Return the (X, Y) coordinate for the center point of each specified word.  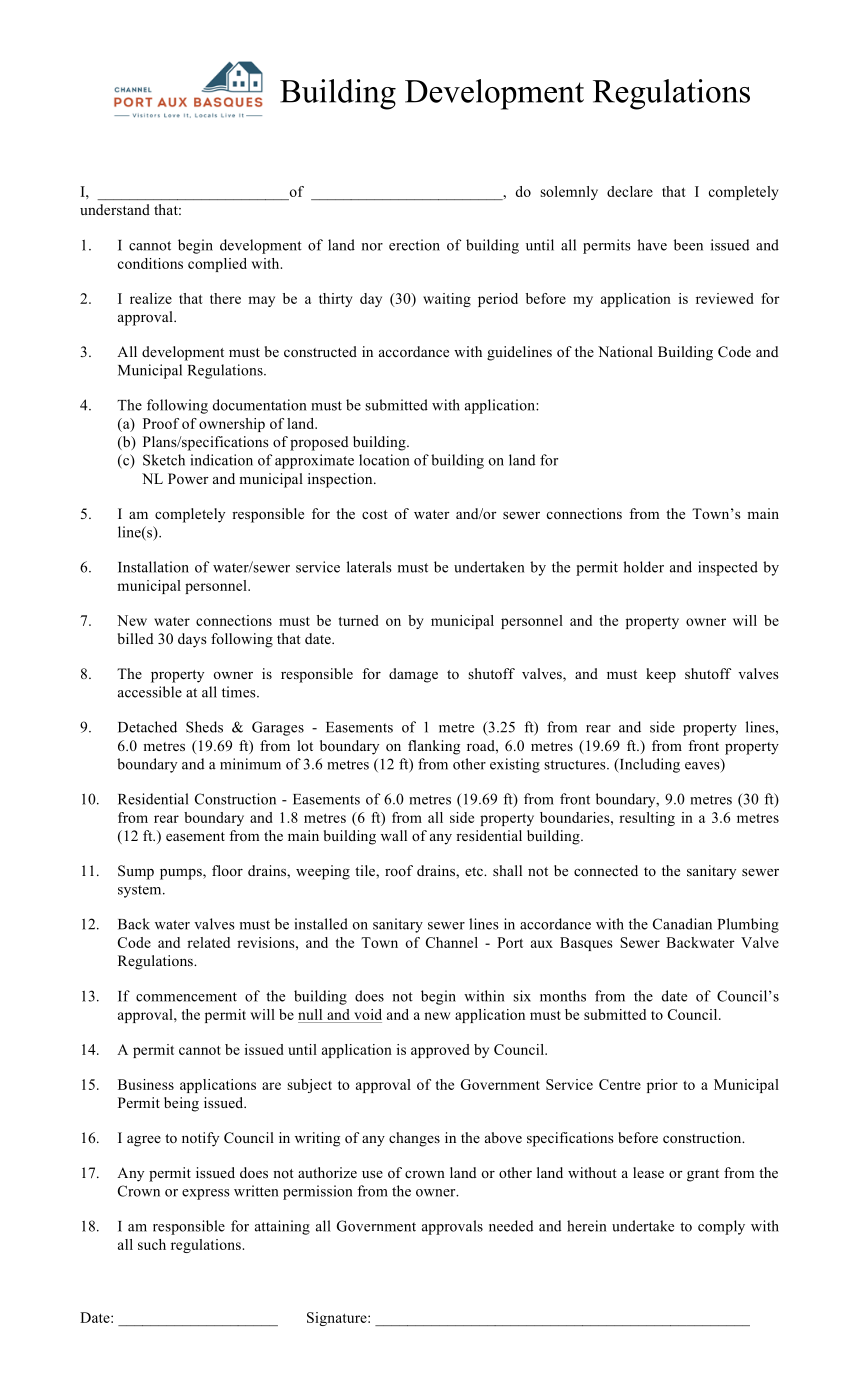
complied (217, 265)
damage (413, 675)
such (152, 1244)
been (688, 245)
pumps (182, 874)
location (384, 460)
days (192, 640)
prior (662, 1086)
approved (440, 1051)
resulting (647, 819)
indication (221, 460)
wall (394, 835)
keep (661, 675)
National (625, 351)
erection (414, 245)
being (181, 1104)
